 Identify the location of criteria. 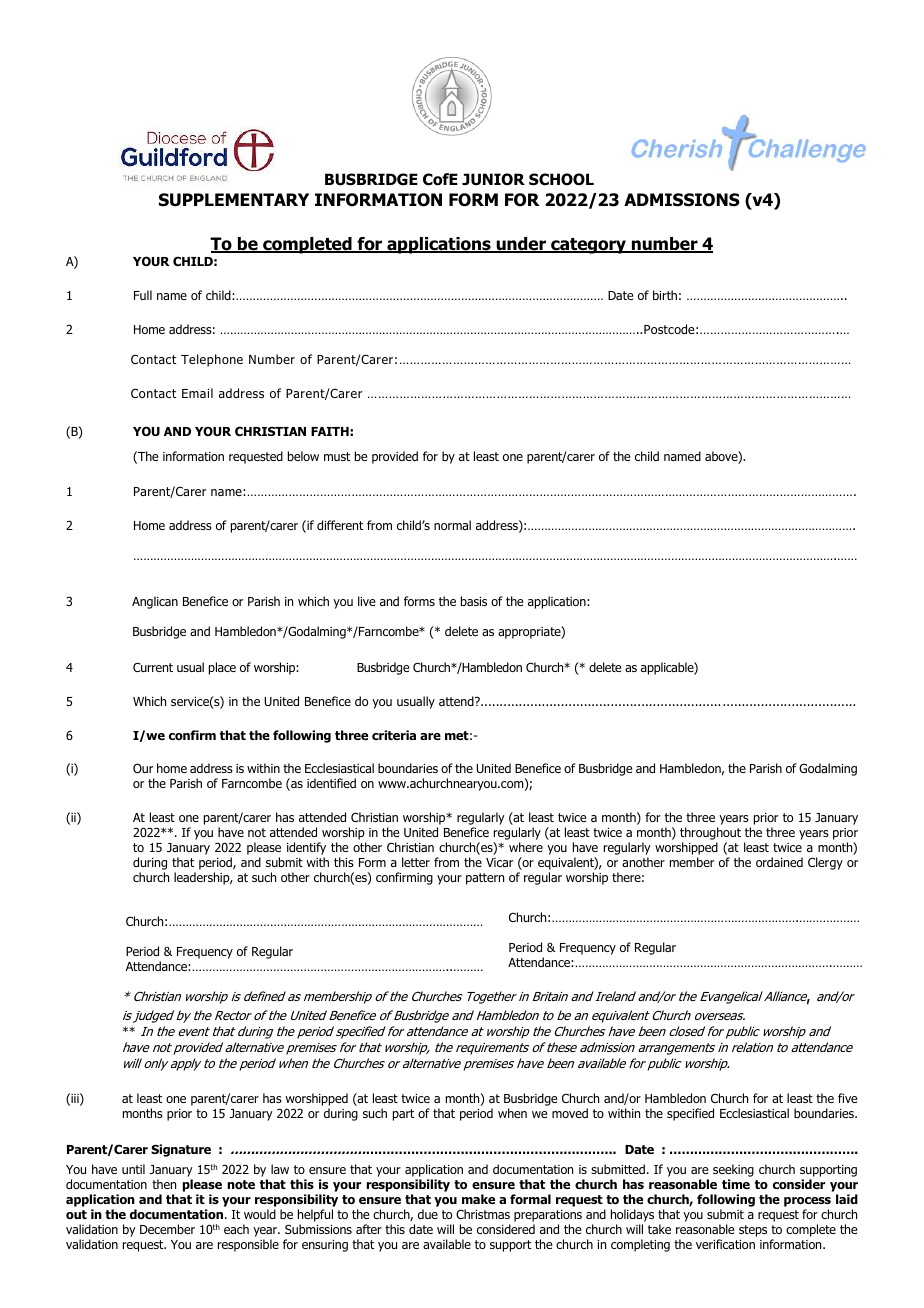
(394, 735).
